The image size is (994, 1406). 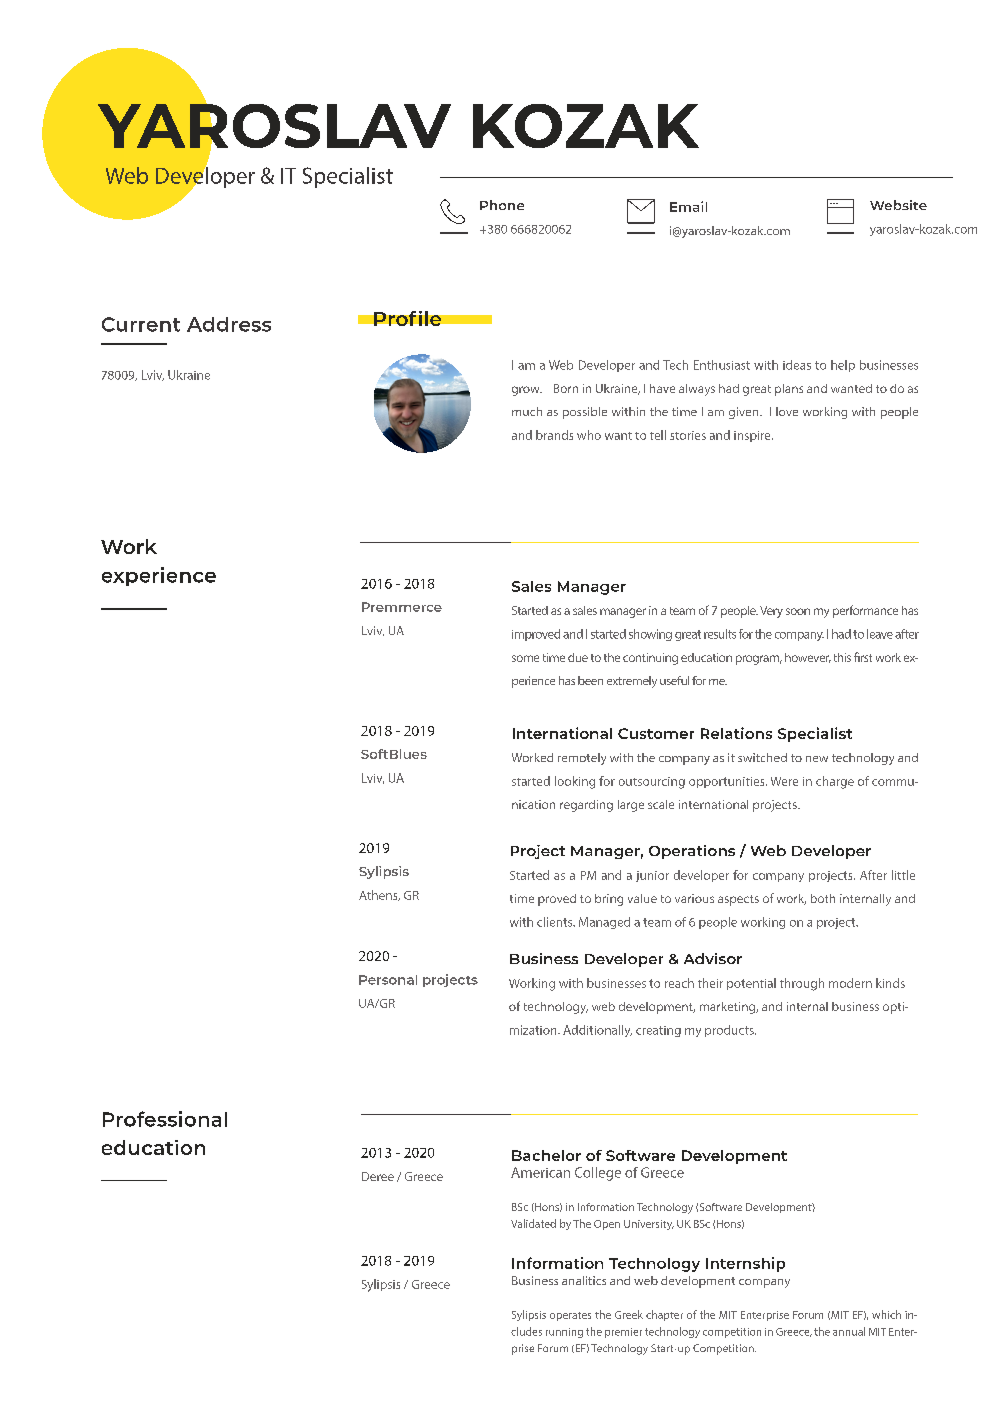 I want to click on Professional, so click(x=165, y=1119).
